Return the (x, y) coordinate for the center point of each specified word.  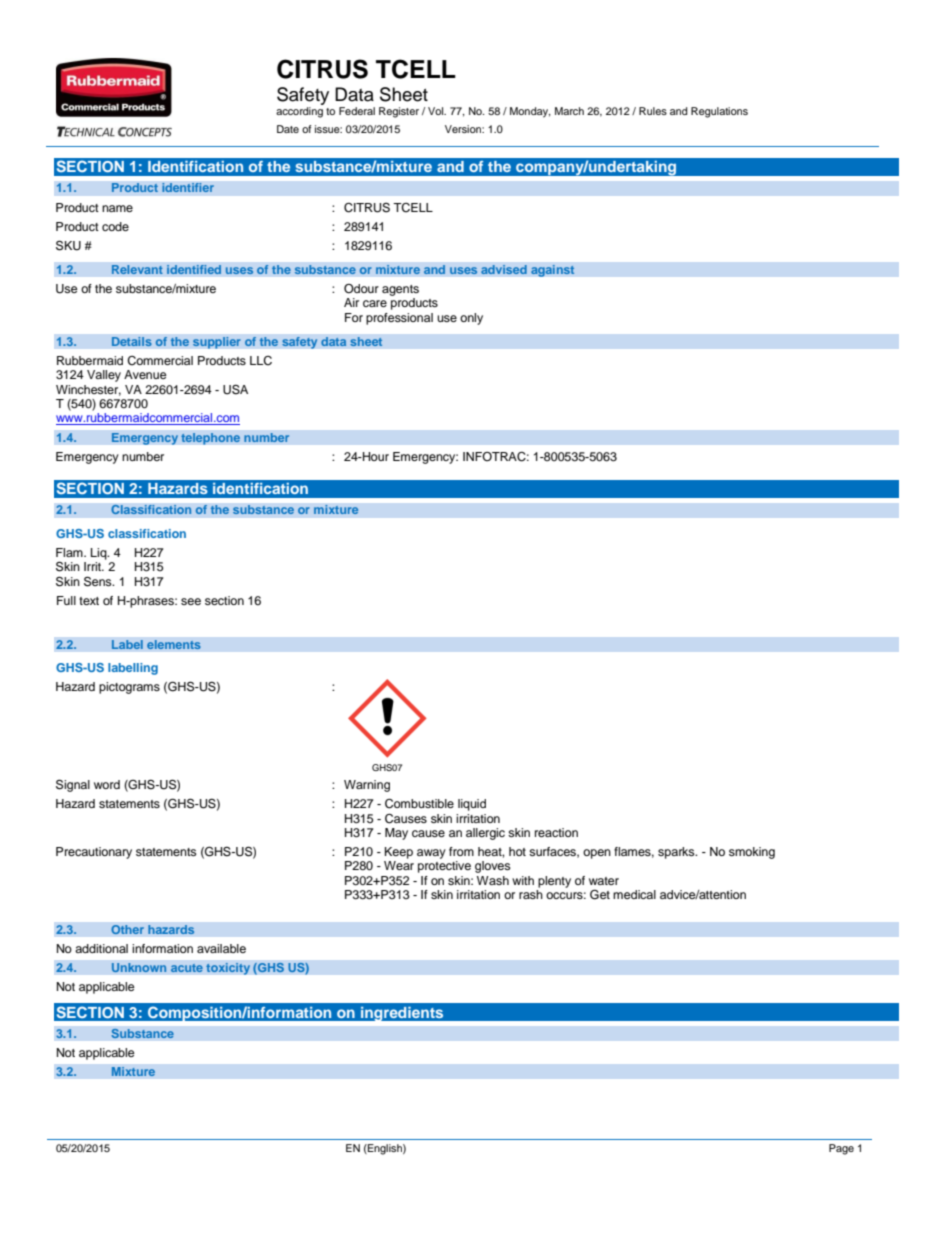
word (107, 784)
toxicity (228, 969)
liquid (472, 805)
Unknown (139, 968)
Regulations (719, 112)
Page (841, 1149)
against (553, 271)
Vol (437, 111)
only (471, 319)
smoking (752, 853)
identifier (188, 188)
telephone (211, 439)
